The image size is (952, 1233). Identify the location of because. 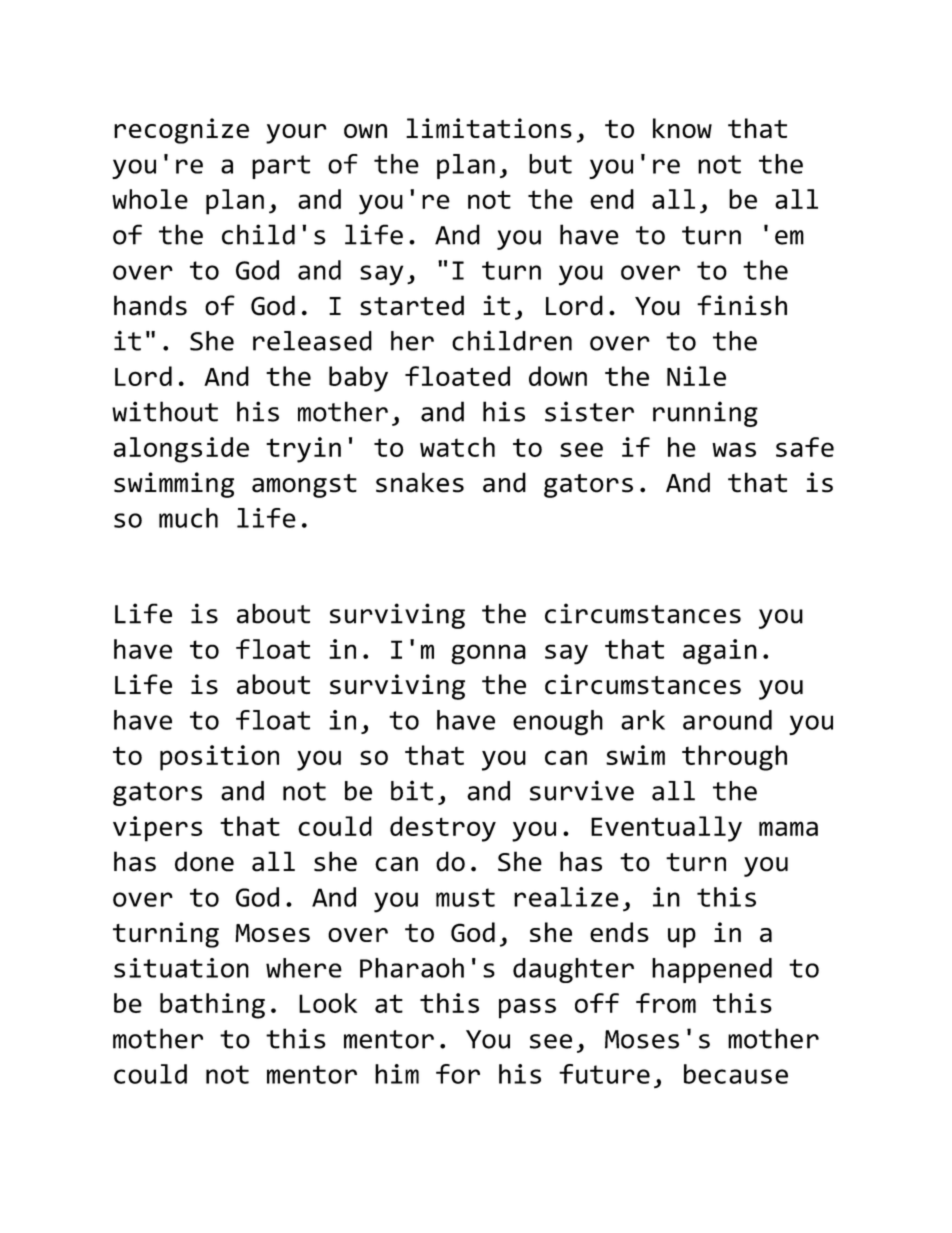
(736, 1074).
